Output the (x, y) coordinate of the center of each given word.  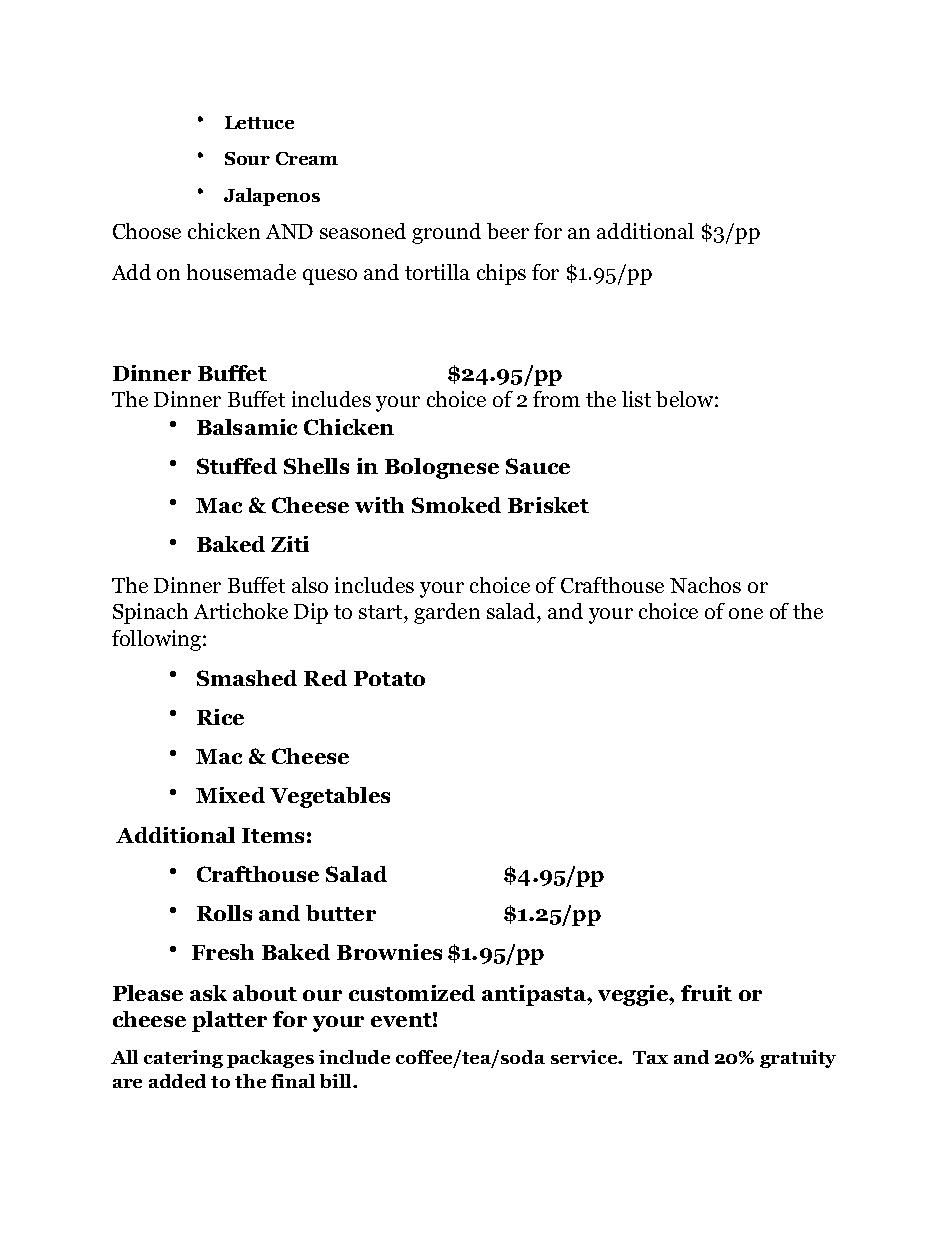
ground (446, 233)
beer (508, 231)
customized (412, 993)
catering (183, 1059)
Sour (247, 158)
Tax (650, 1057)
